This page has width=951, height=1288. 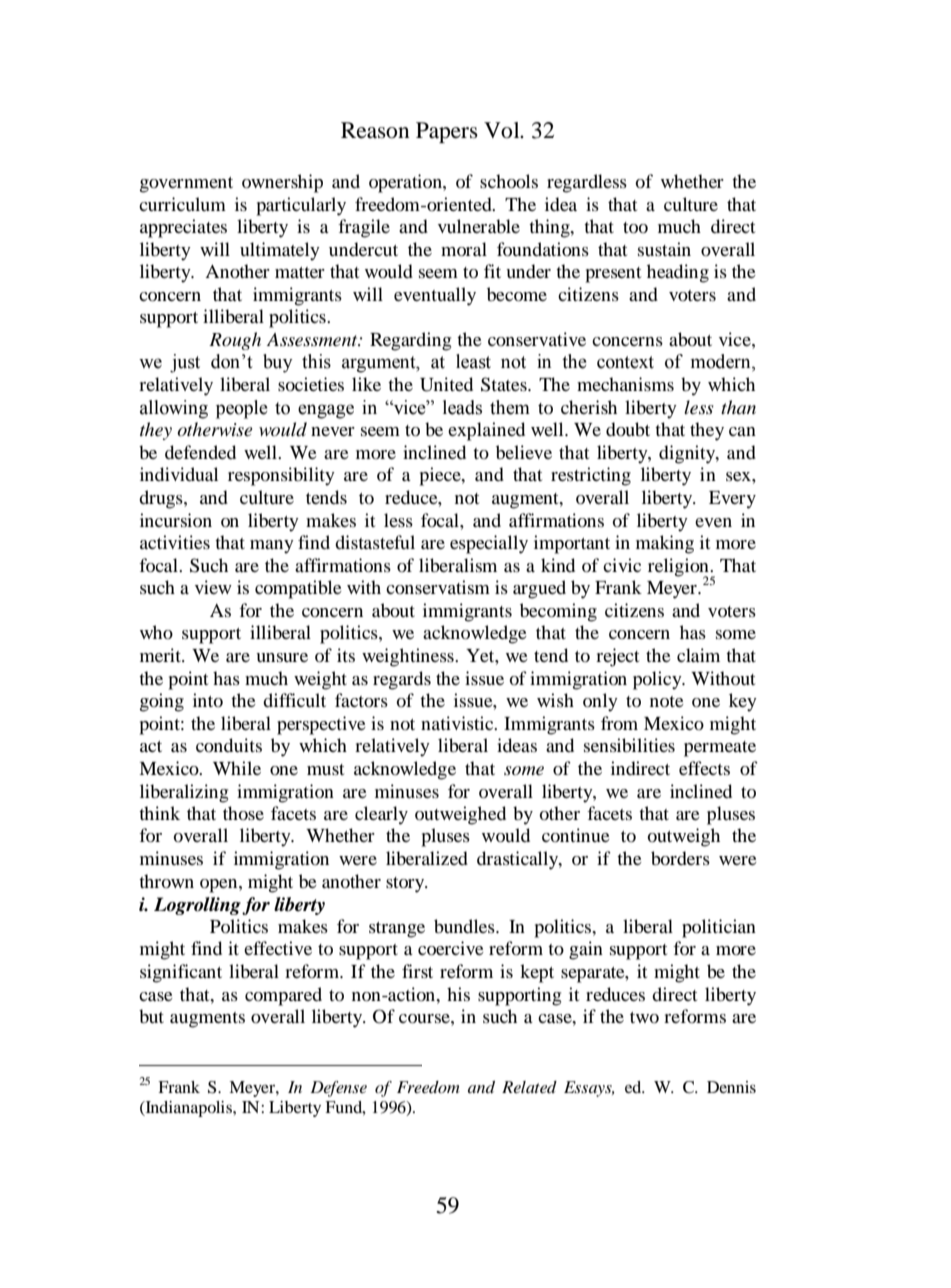 I want to click on clearly, so click(x=381, y=815).
